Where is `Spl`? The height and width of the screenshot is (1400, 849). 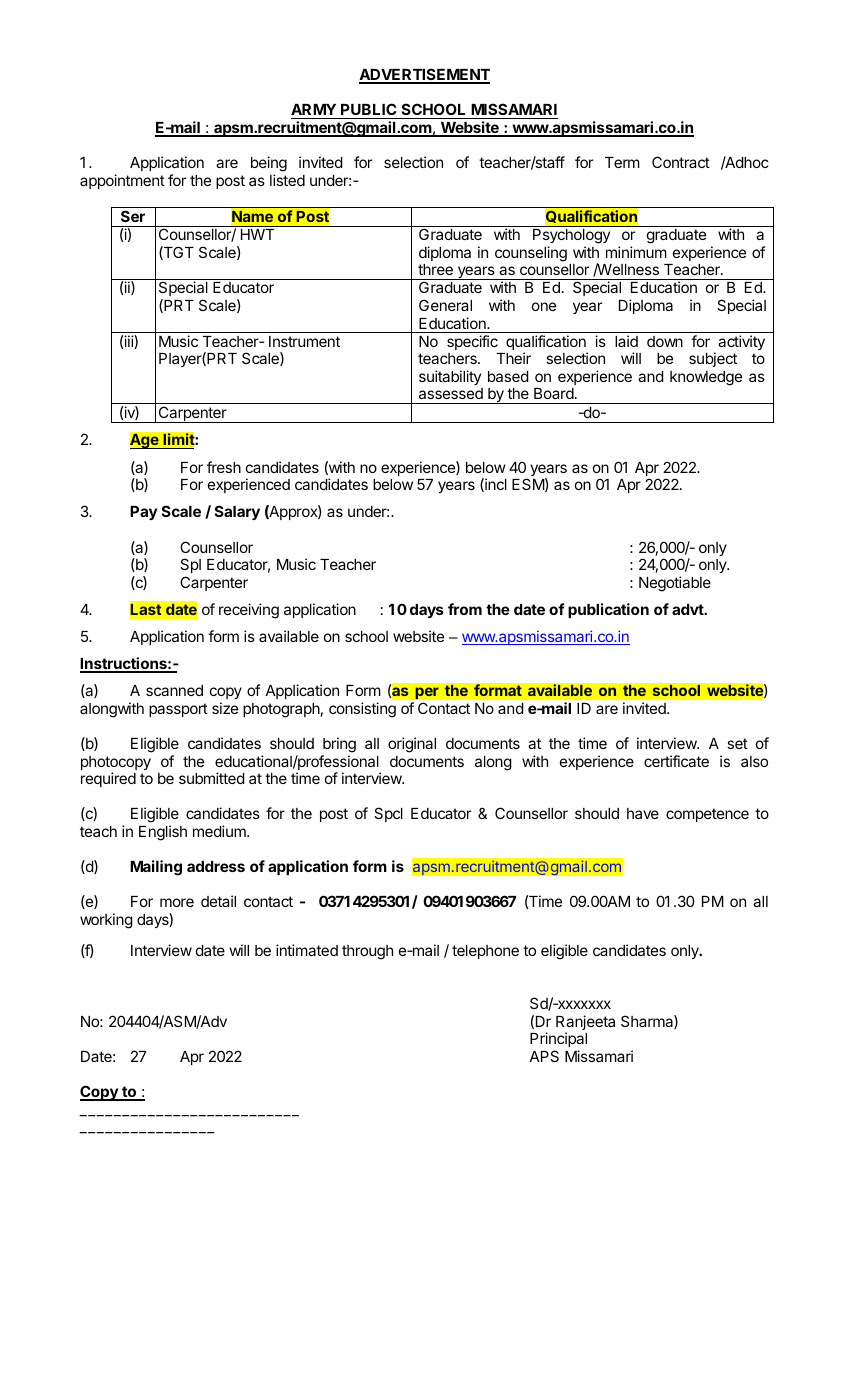
Spl is located at coordinates (190, 565).
